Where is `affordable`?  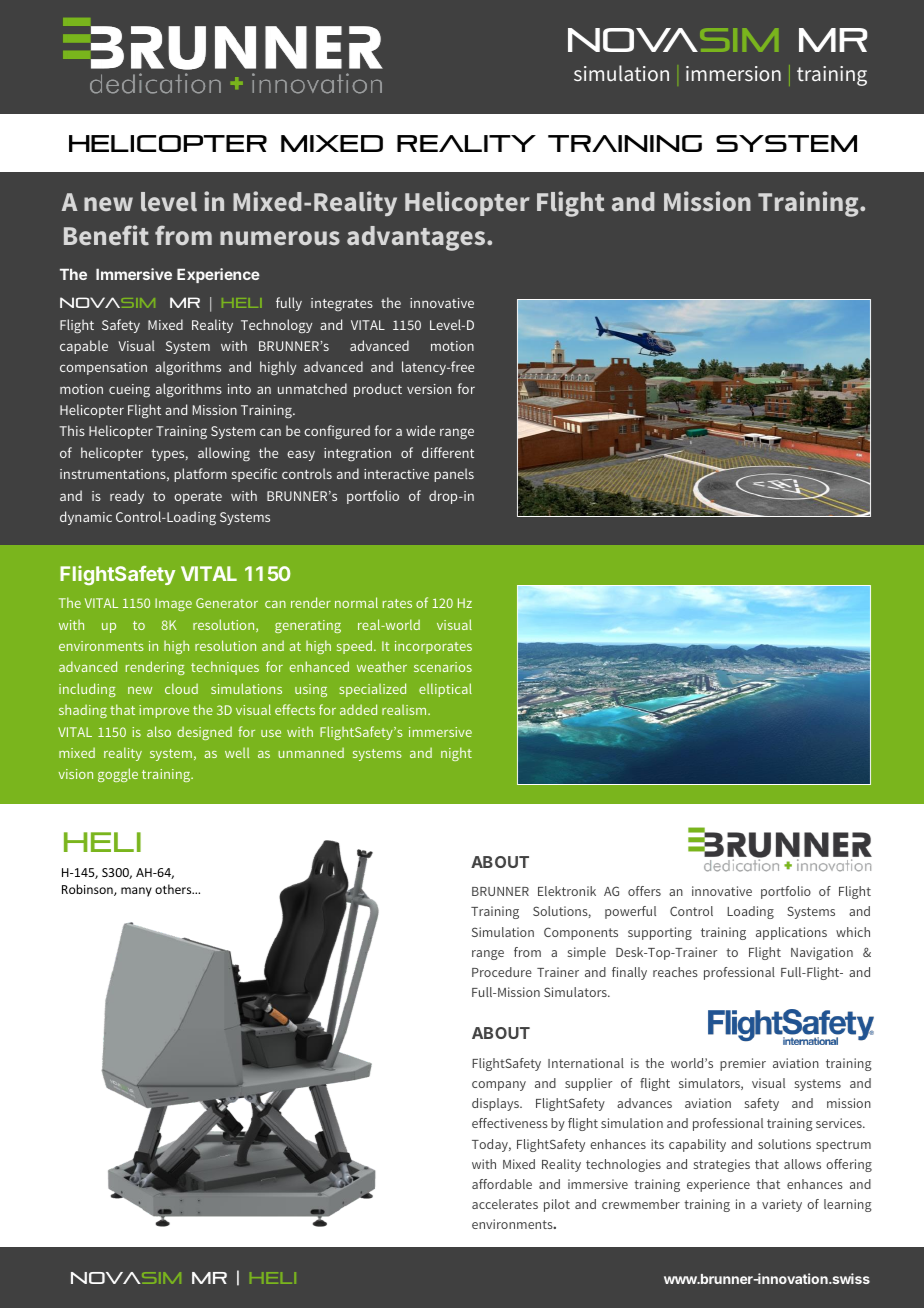 affordable is located at coordinates (502, 1184).
